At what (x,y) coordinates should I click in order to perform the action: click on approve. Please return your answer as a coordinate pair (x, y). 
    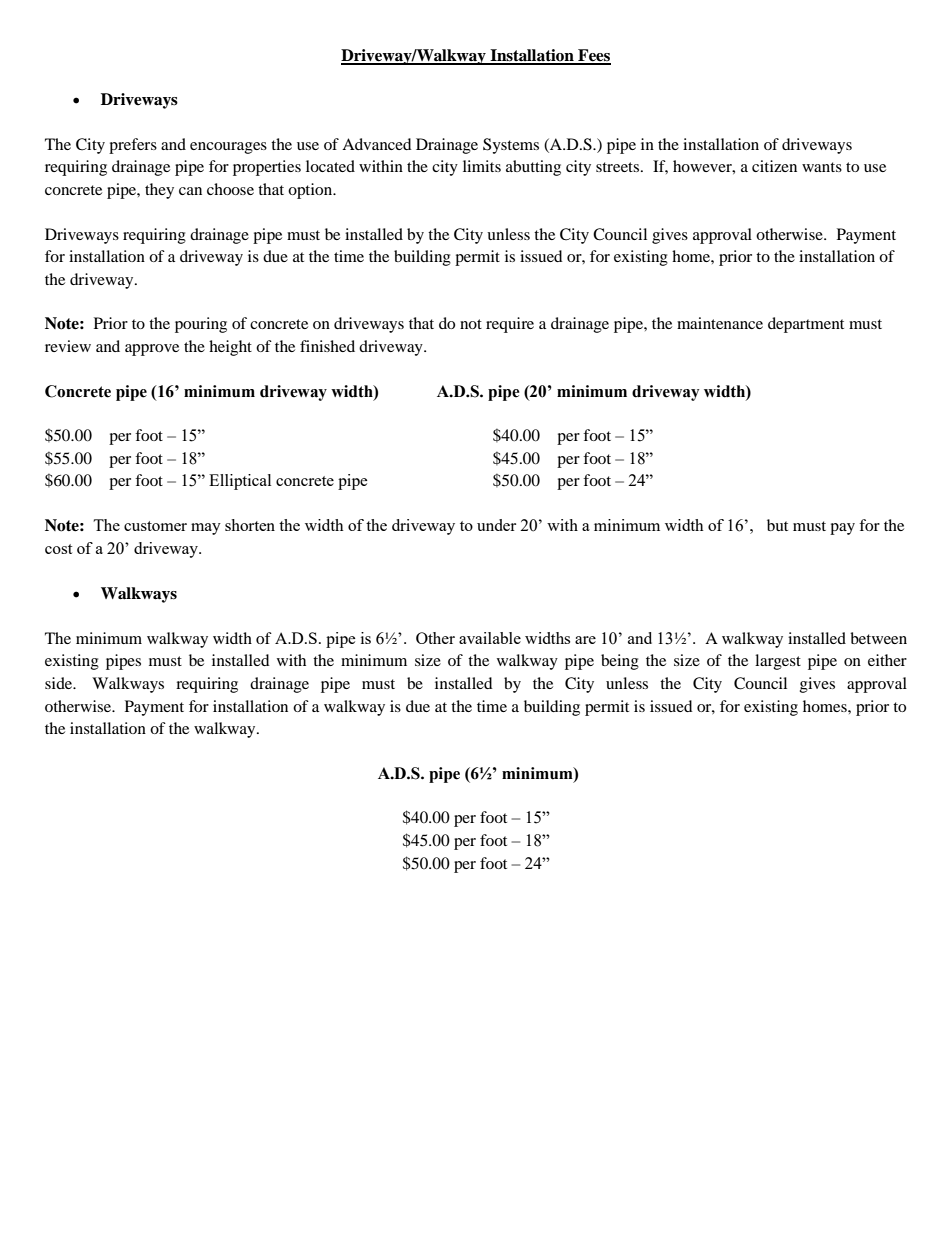
    Looking at the image, I should click on (152, 350).
